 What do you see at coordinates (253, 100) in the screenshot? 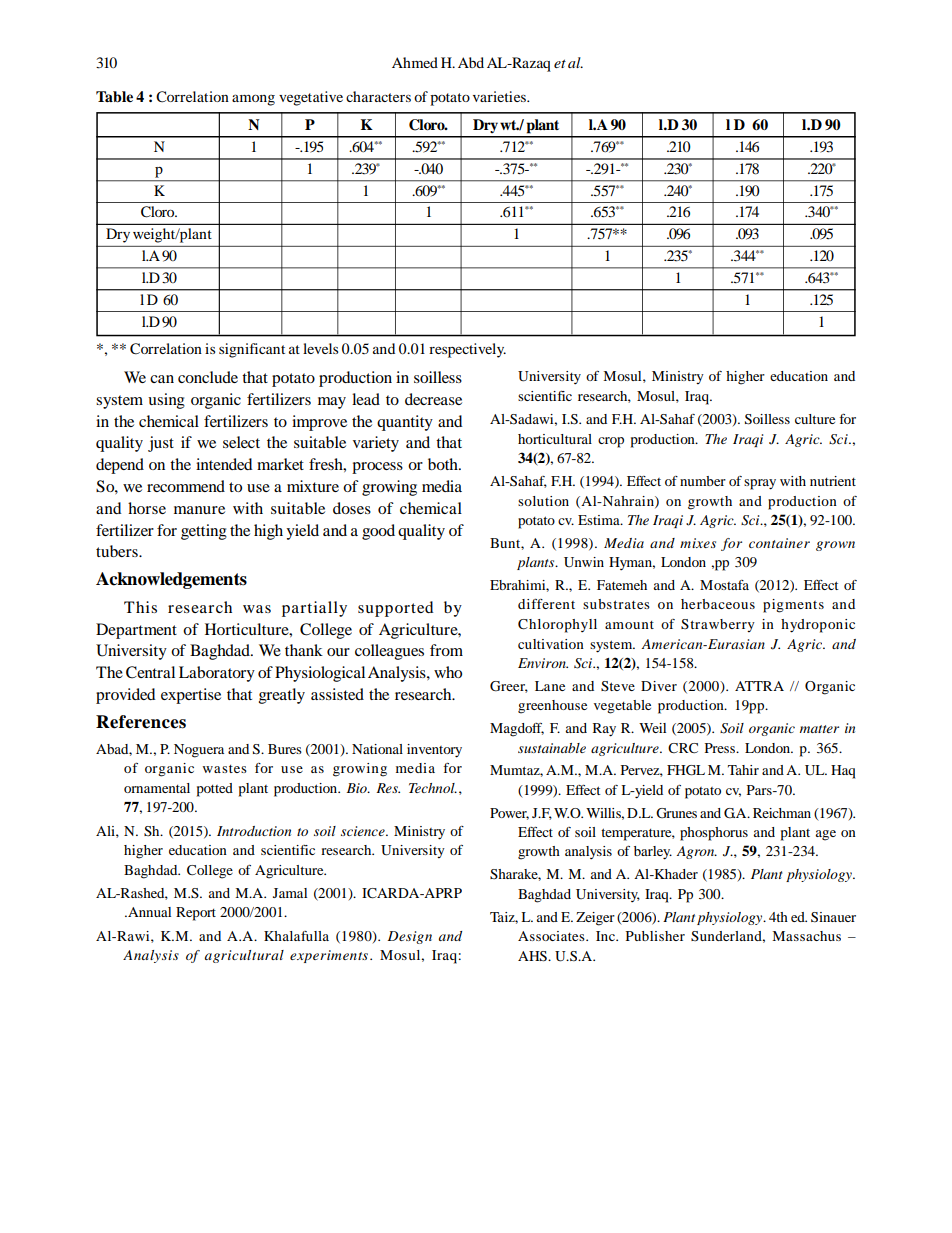
I see `among` at bounding box center [253, 100].
